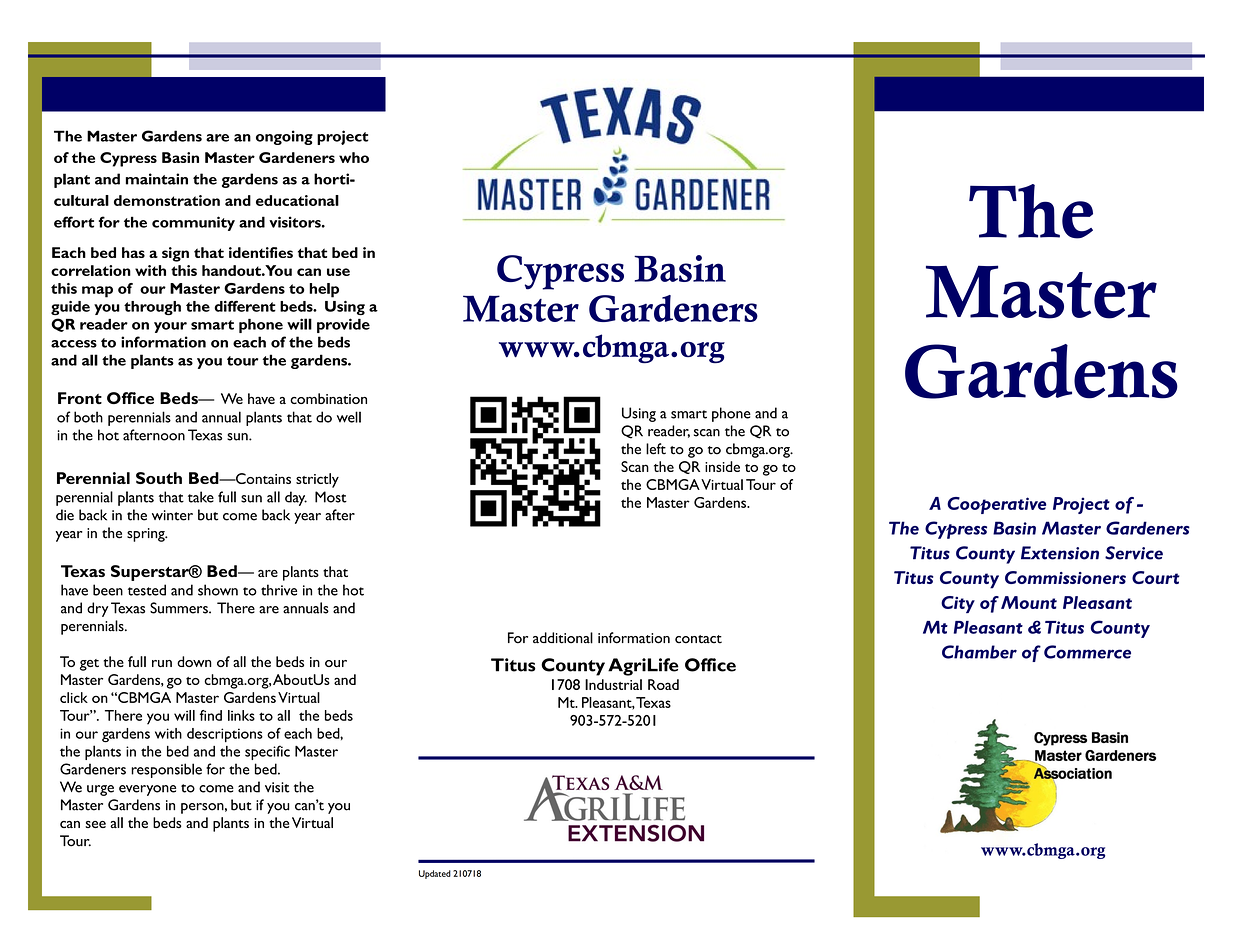 This screenshot has width=1233, height=952. I want to click on see, so click(95, 824).
